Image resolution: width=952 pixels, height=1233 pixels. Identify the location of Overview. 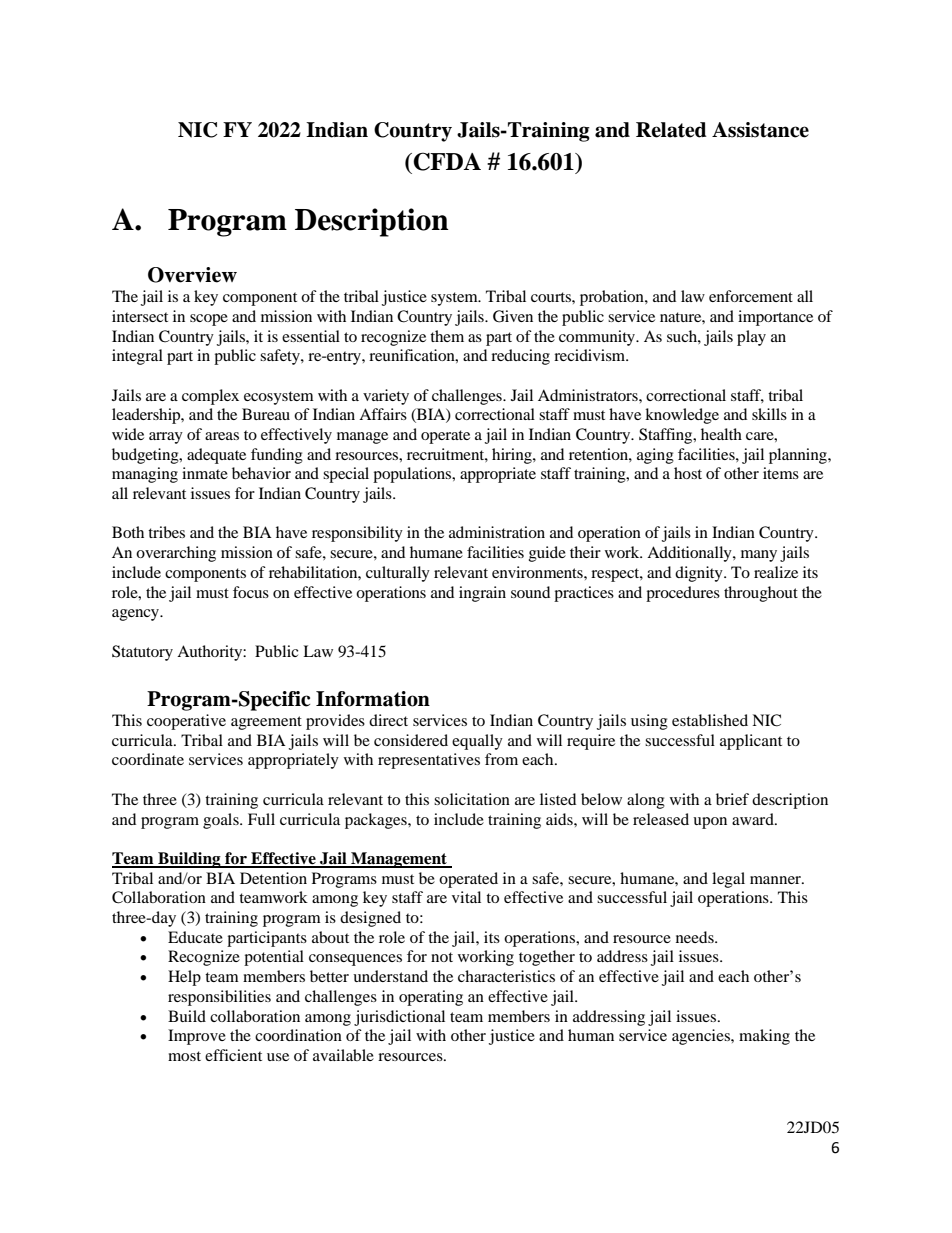
(192, 275).
